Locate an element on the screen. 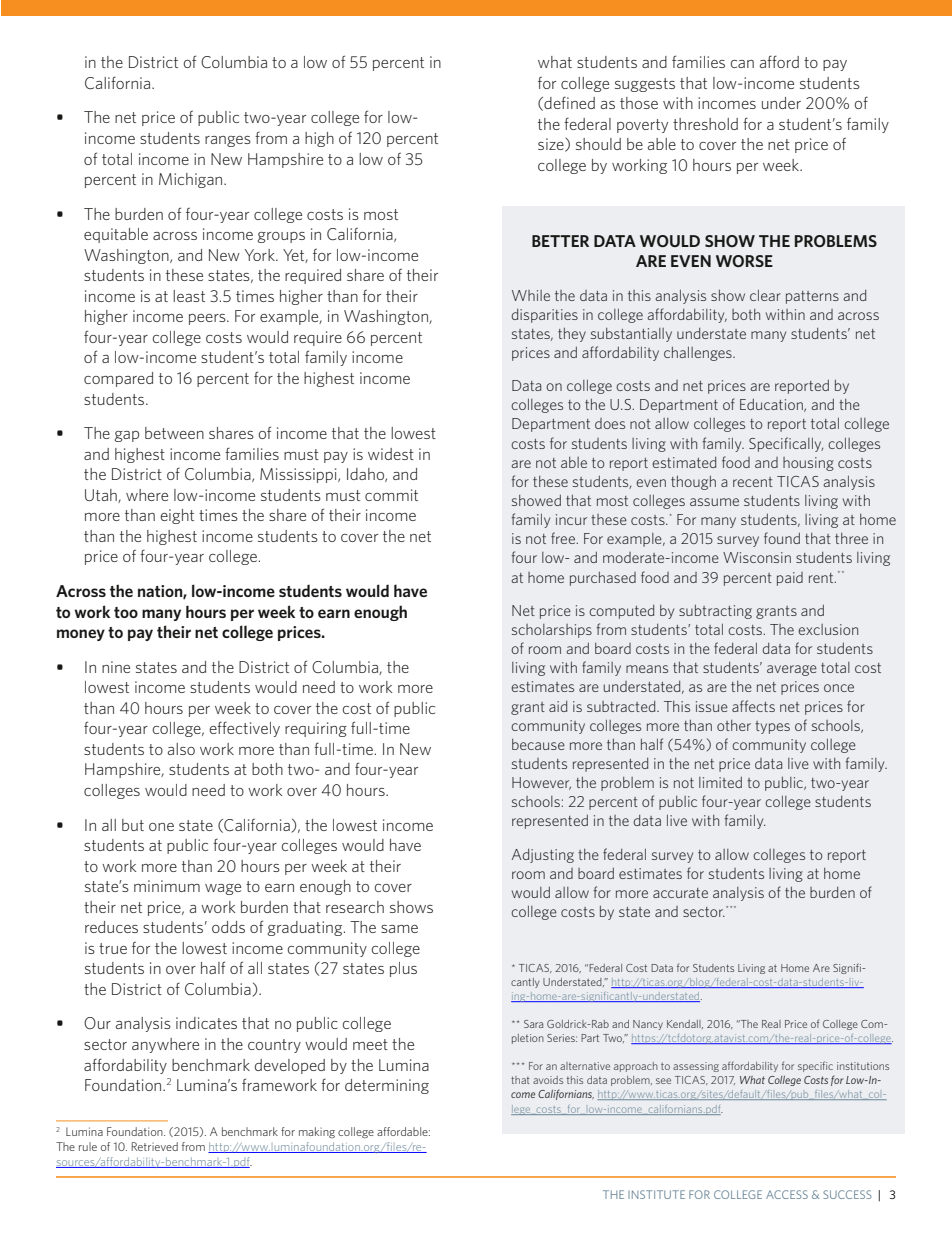 The width and height of the screenshot is (952, 1233). threshold is located at coordinates (705, 124).
